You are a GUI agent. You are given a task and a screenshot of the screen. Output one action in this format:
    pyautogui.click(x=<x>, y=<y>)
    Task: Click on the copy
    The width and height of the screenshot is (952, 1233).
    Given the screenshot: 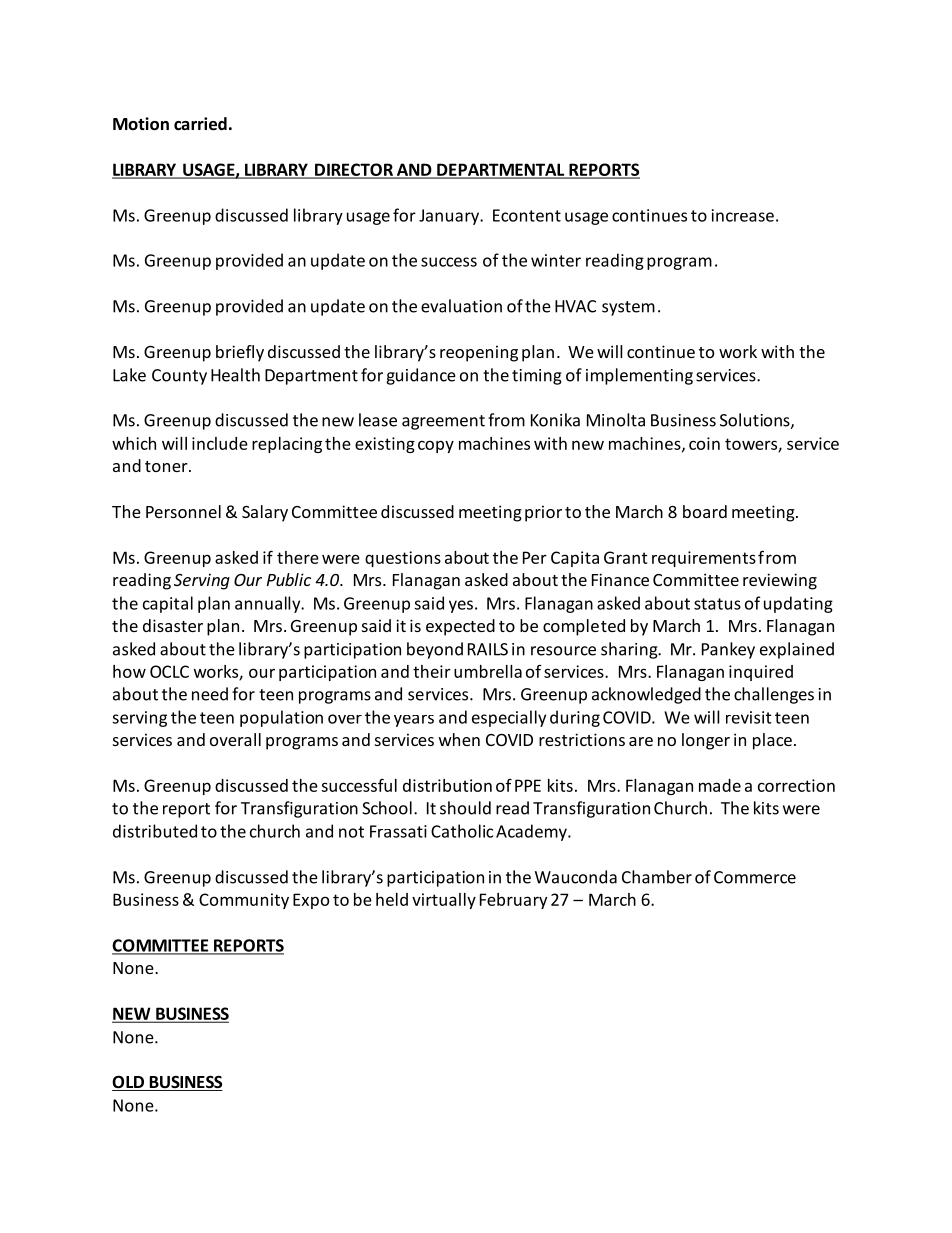 What is the action you would take?
    pyautogui.click(x=436, y=446)
